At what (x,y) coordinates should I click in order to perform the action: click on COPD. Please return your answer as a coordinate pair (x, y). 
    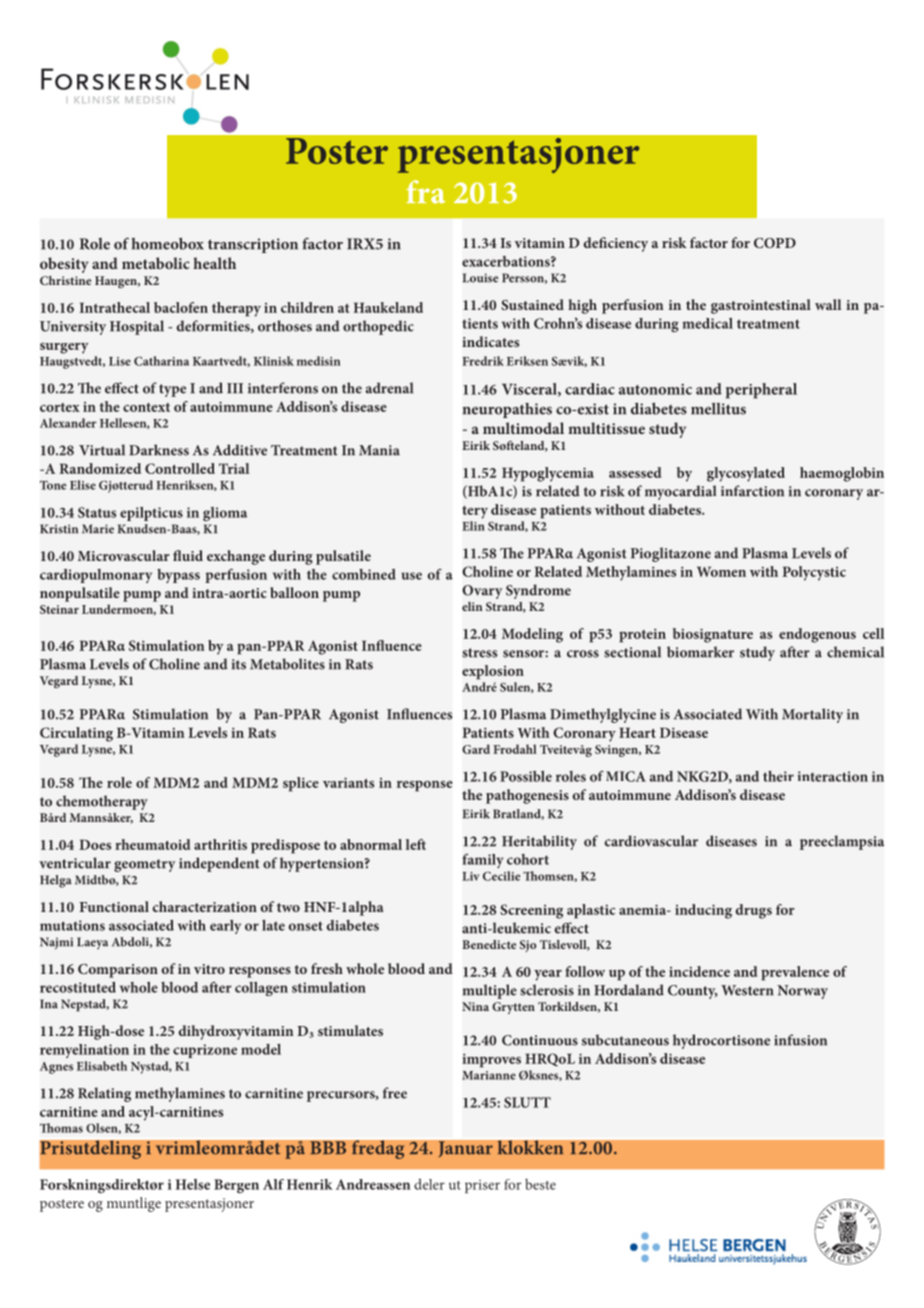
    Looking at the image, I should click on (775, 243).
